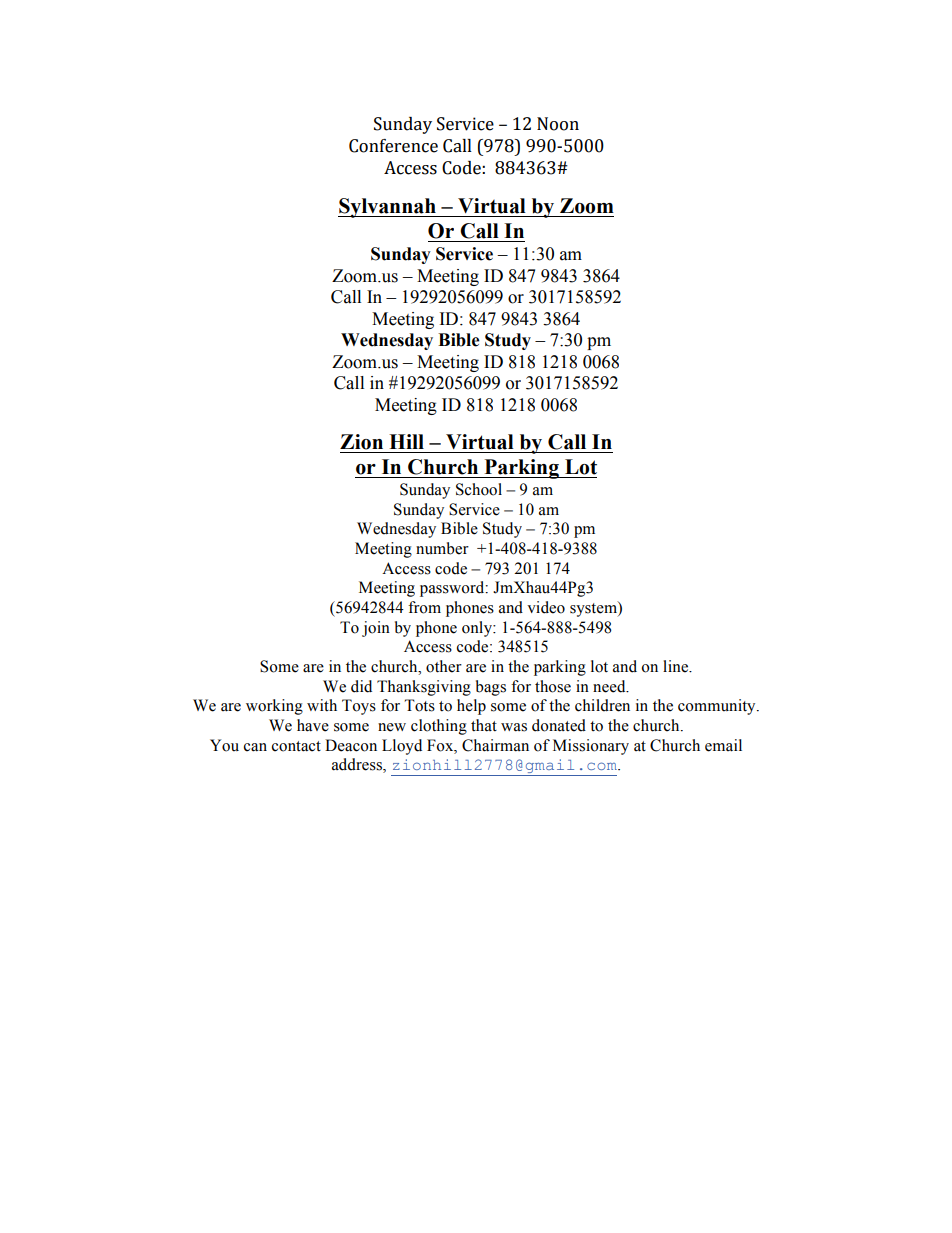 Image resolution: width=952 pixels, height=1233 pixels. I want to click on video, so click(546, 607).
